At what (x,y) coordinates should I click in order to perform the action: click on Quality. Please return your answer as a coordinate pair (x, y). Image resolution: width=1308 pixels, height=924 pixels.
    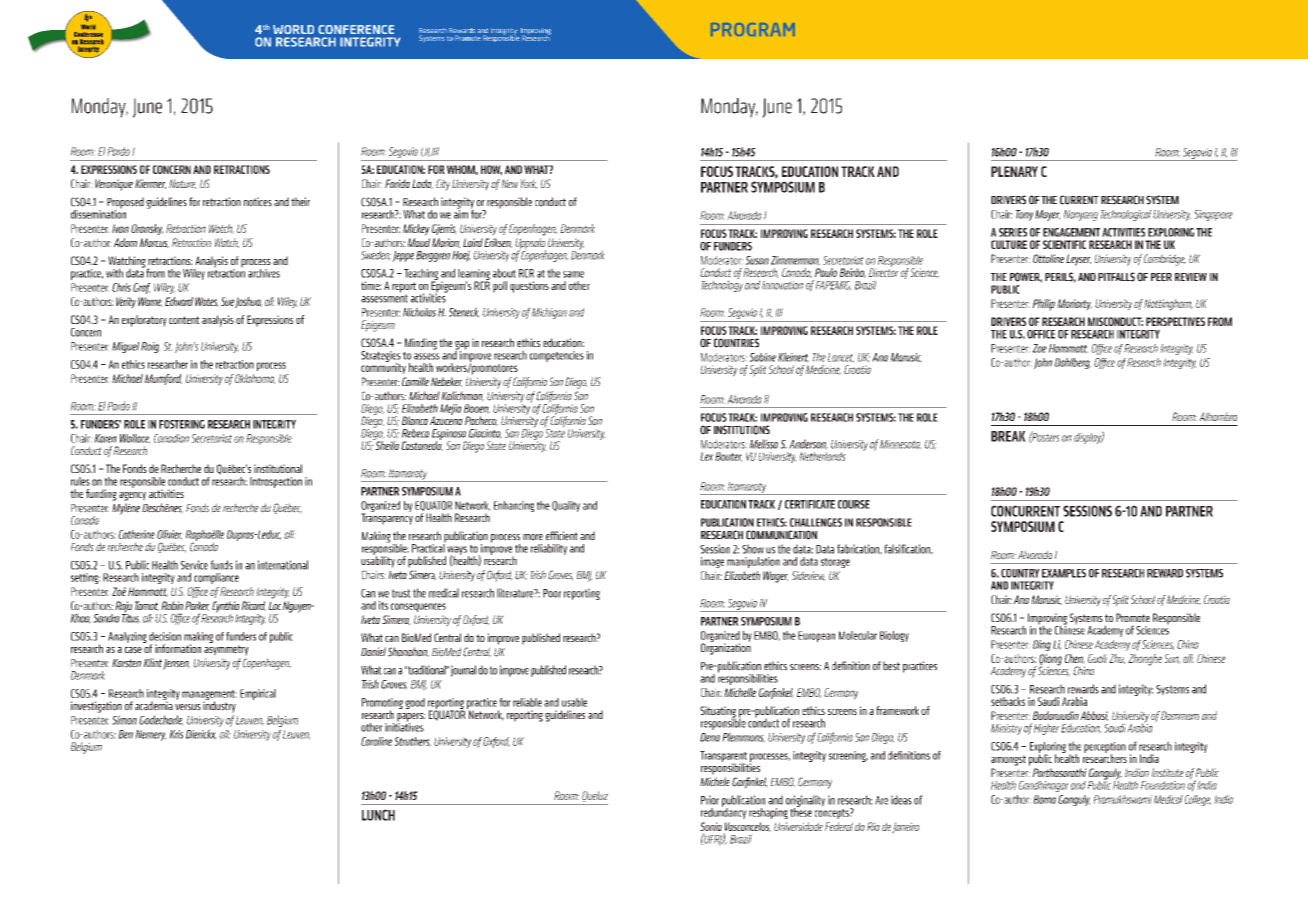
    Looking at the image, I should click on (566, 506).
